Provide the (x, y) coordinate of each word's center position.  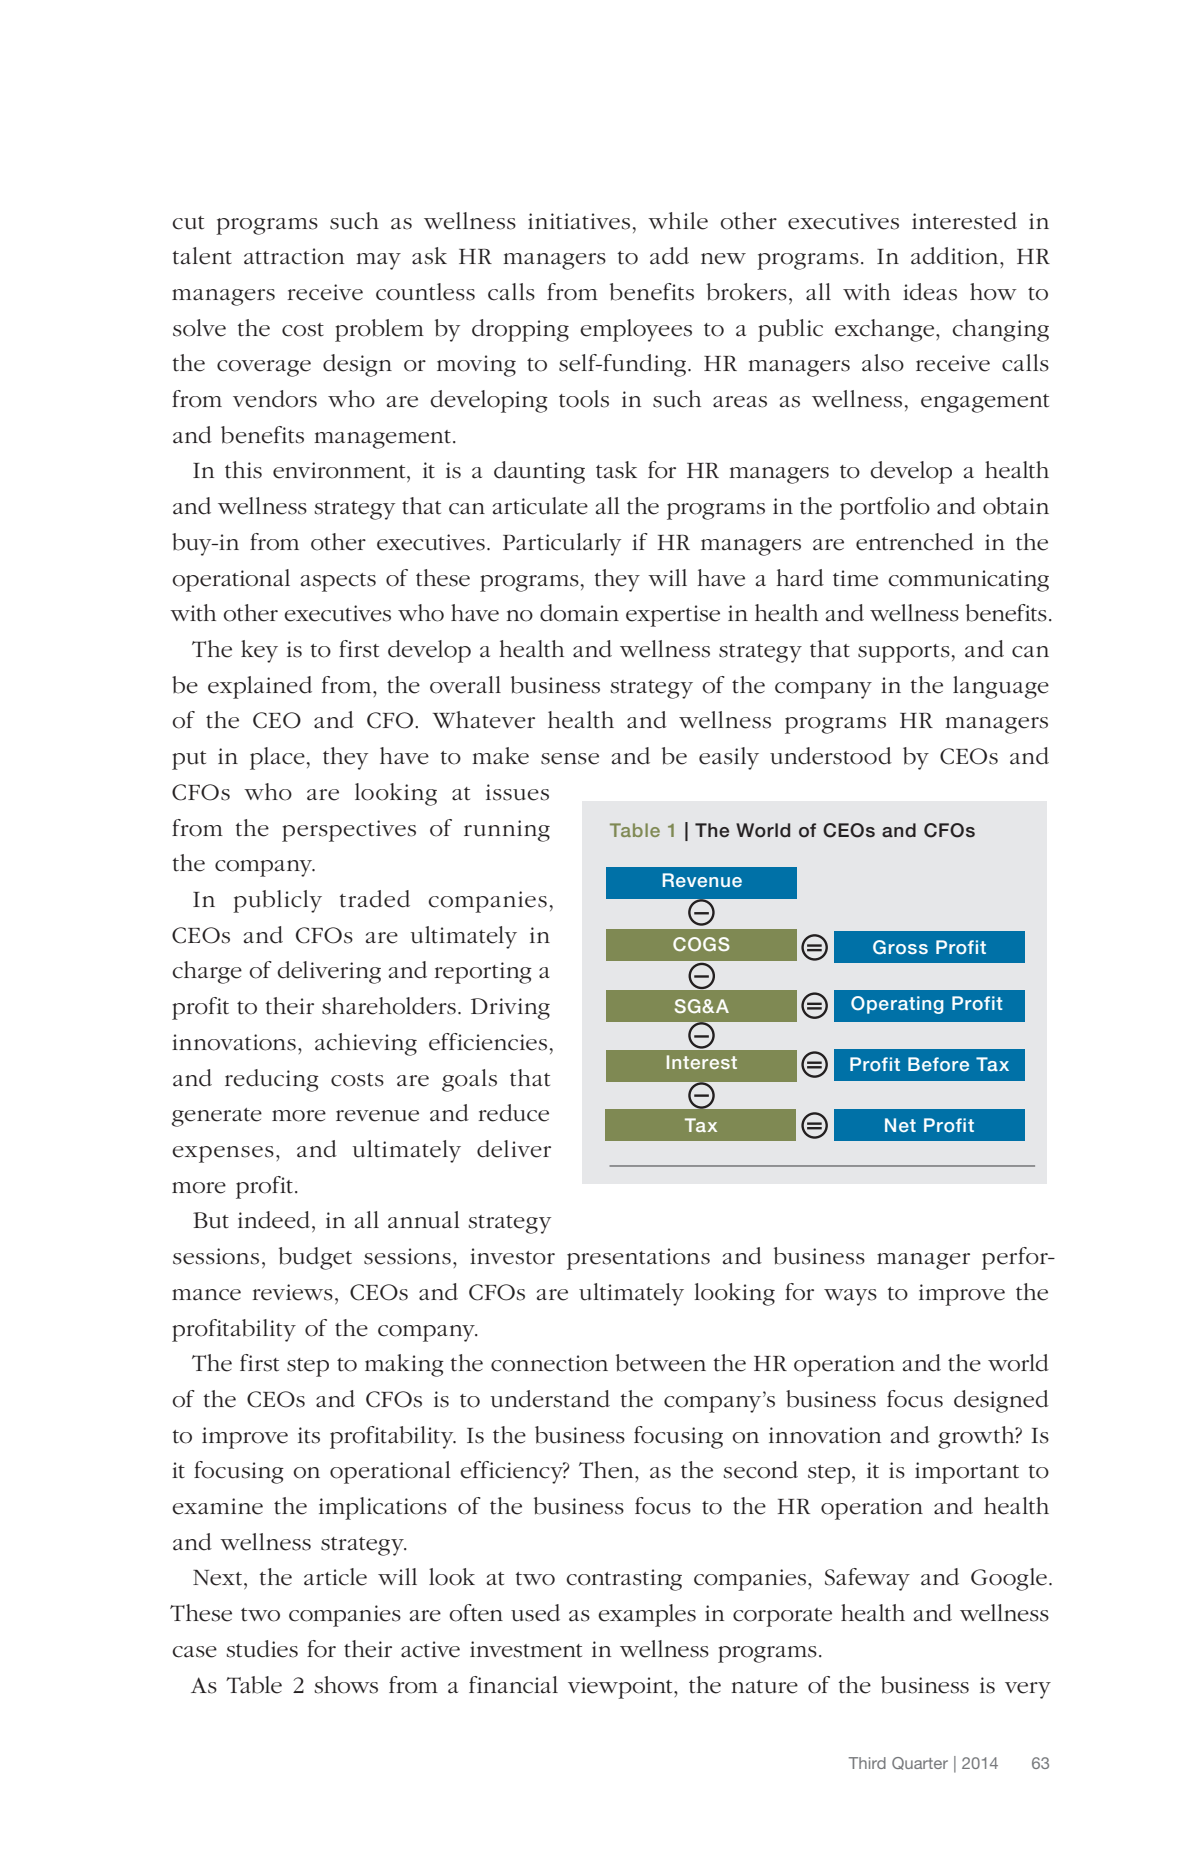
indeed (274, 1220)
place (277, 758)
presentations (638, 1259)
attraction (294, 256)
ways (850, 1297)
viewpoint (621, 1688)
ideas (930, 292)
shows (346, 1685)
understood (831, 756)
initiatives (579, 221)
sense (570, 759)
